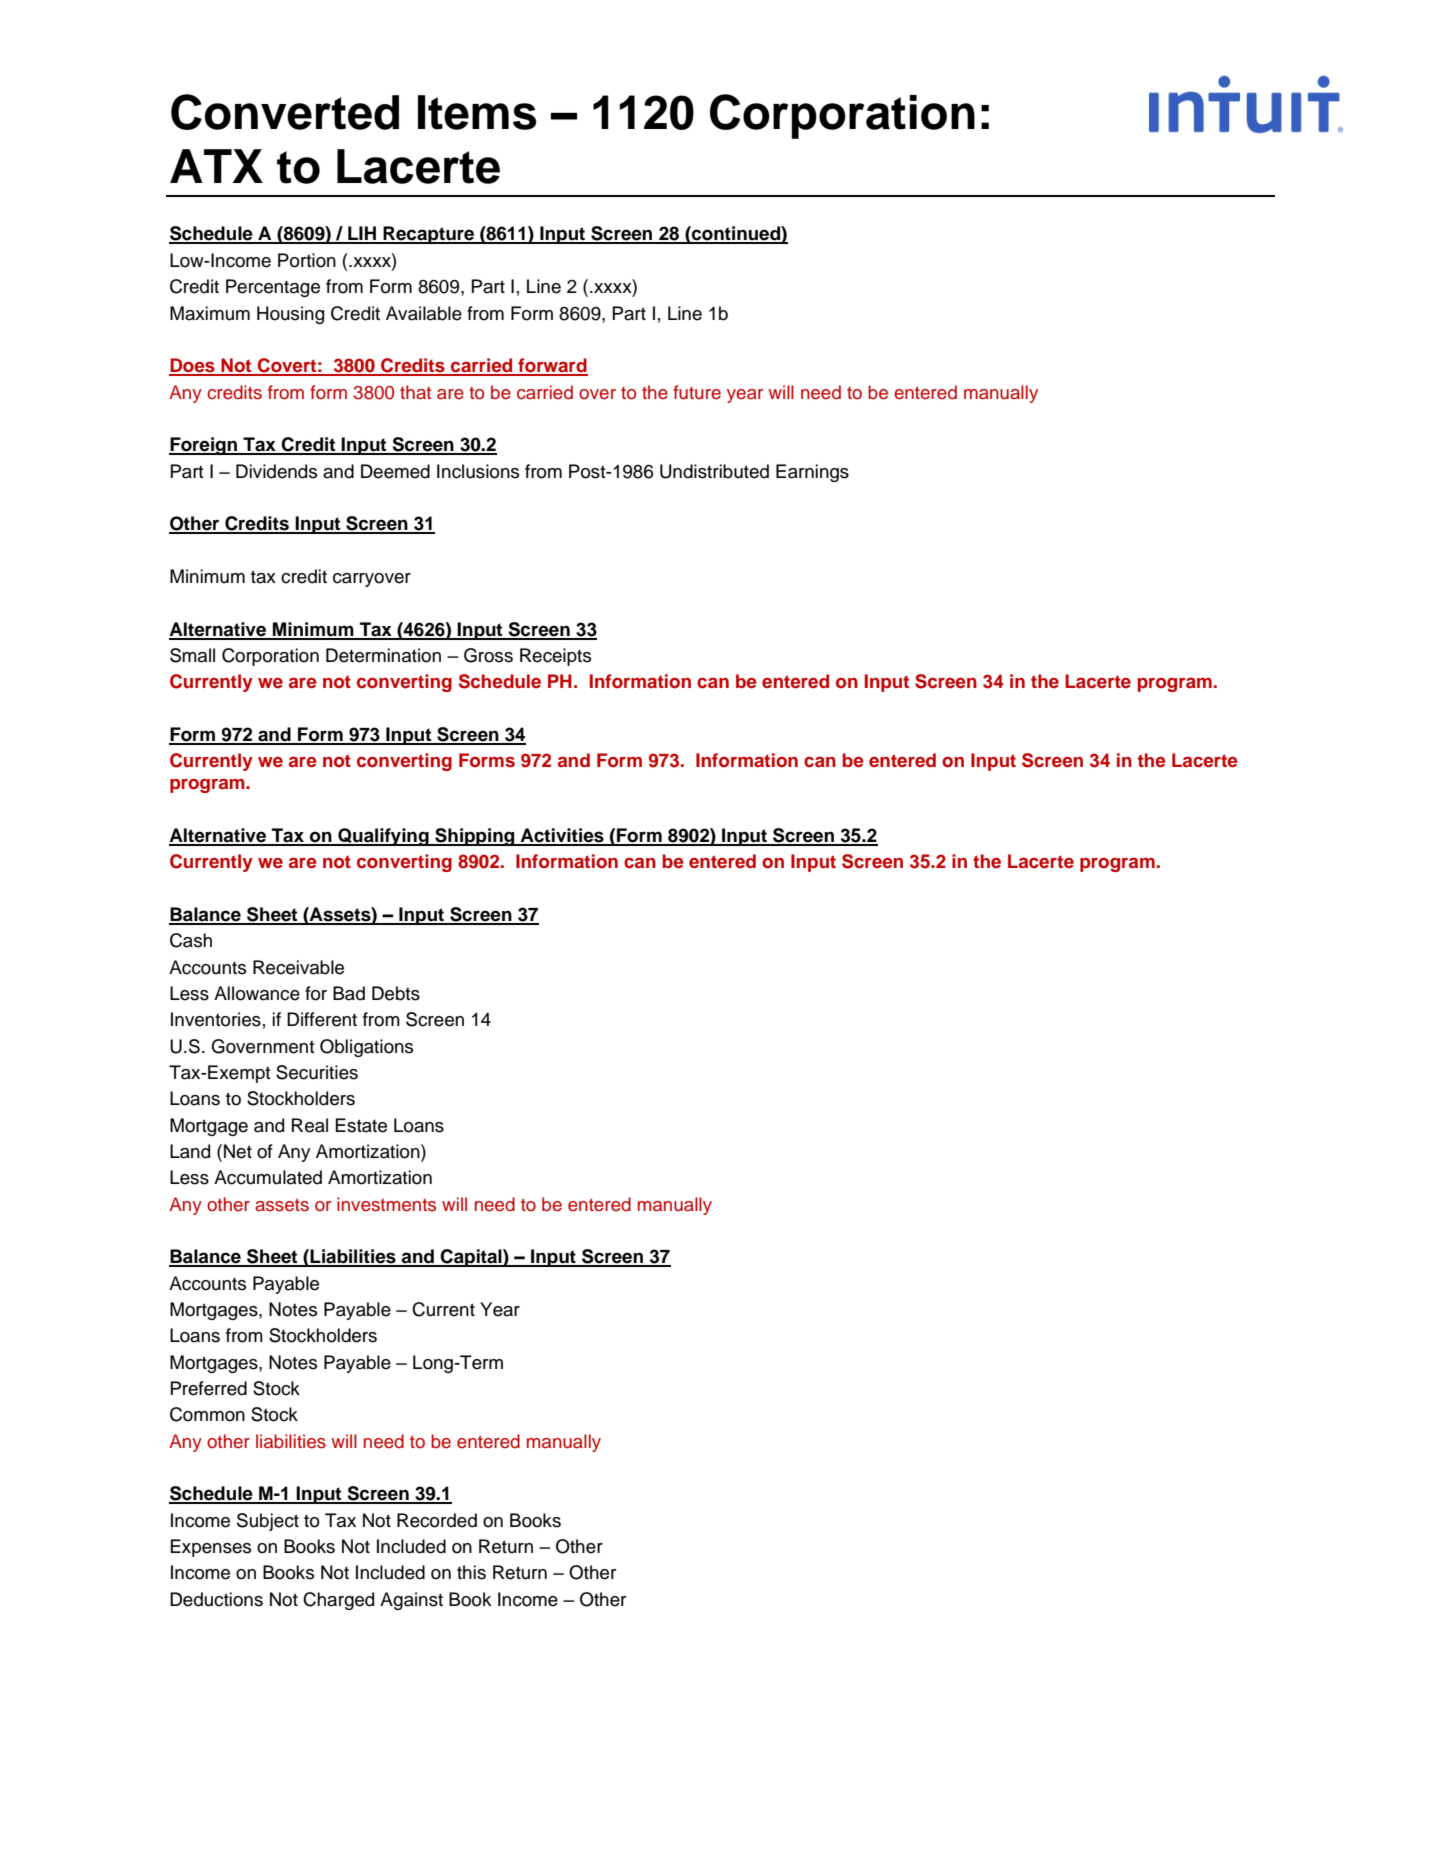  I want to click on Shipping, so click(475, 837).
